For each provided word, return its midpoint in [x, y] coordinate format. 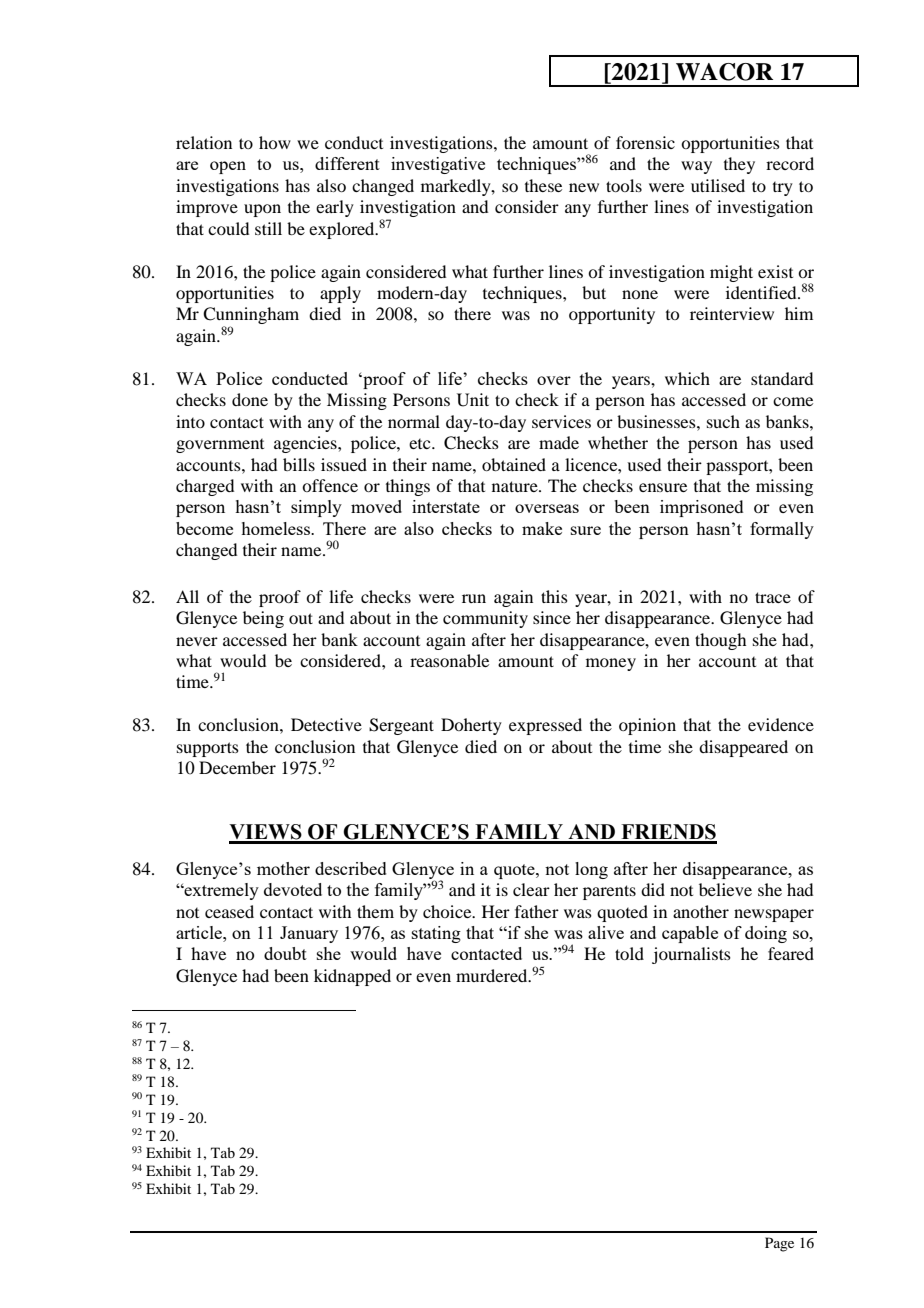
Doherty [471, 726]
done [250, 399]
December [237, 767]
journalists [691, 955]
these [543, 185]
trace [773, 597]
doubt [285, 953]
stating [436, 934]
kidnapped [352, 977]
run [474, 598]
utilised [718, 185]
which [687, 378]
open [228, 167]
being [263, 619]
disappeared [743, 748]
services [561, 421]
